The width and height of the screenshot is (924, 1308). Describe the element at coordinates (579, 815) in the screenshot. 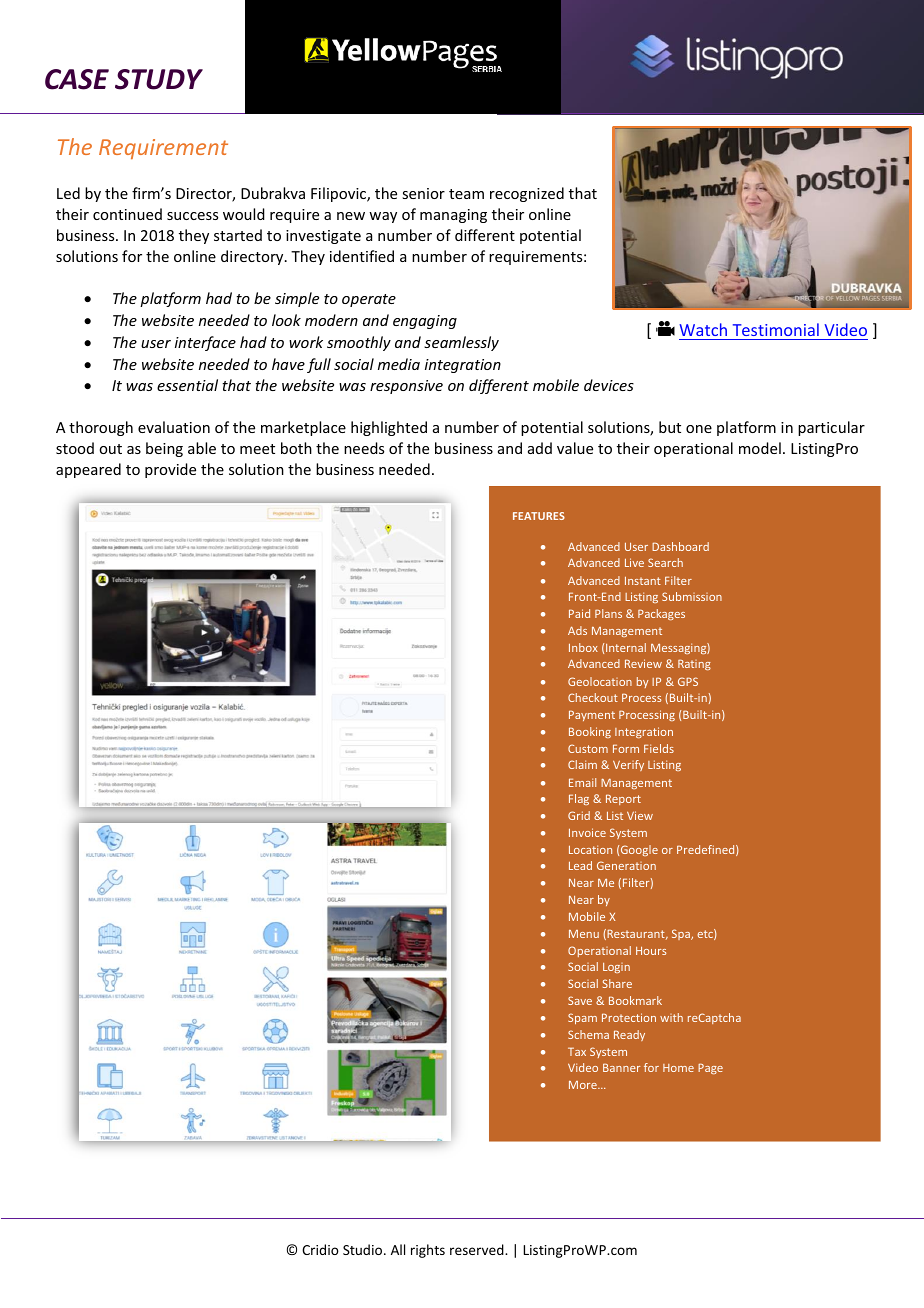

I see `Grid` at that location.
